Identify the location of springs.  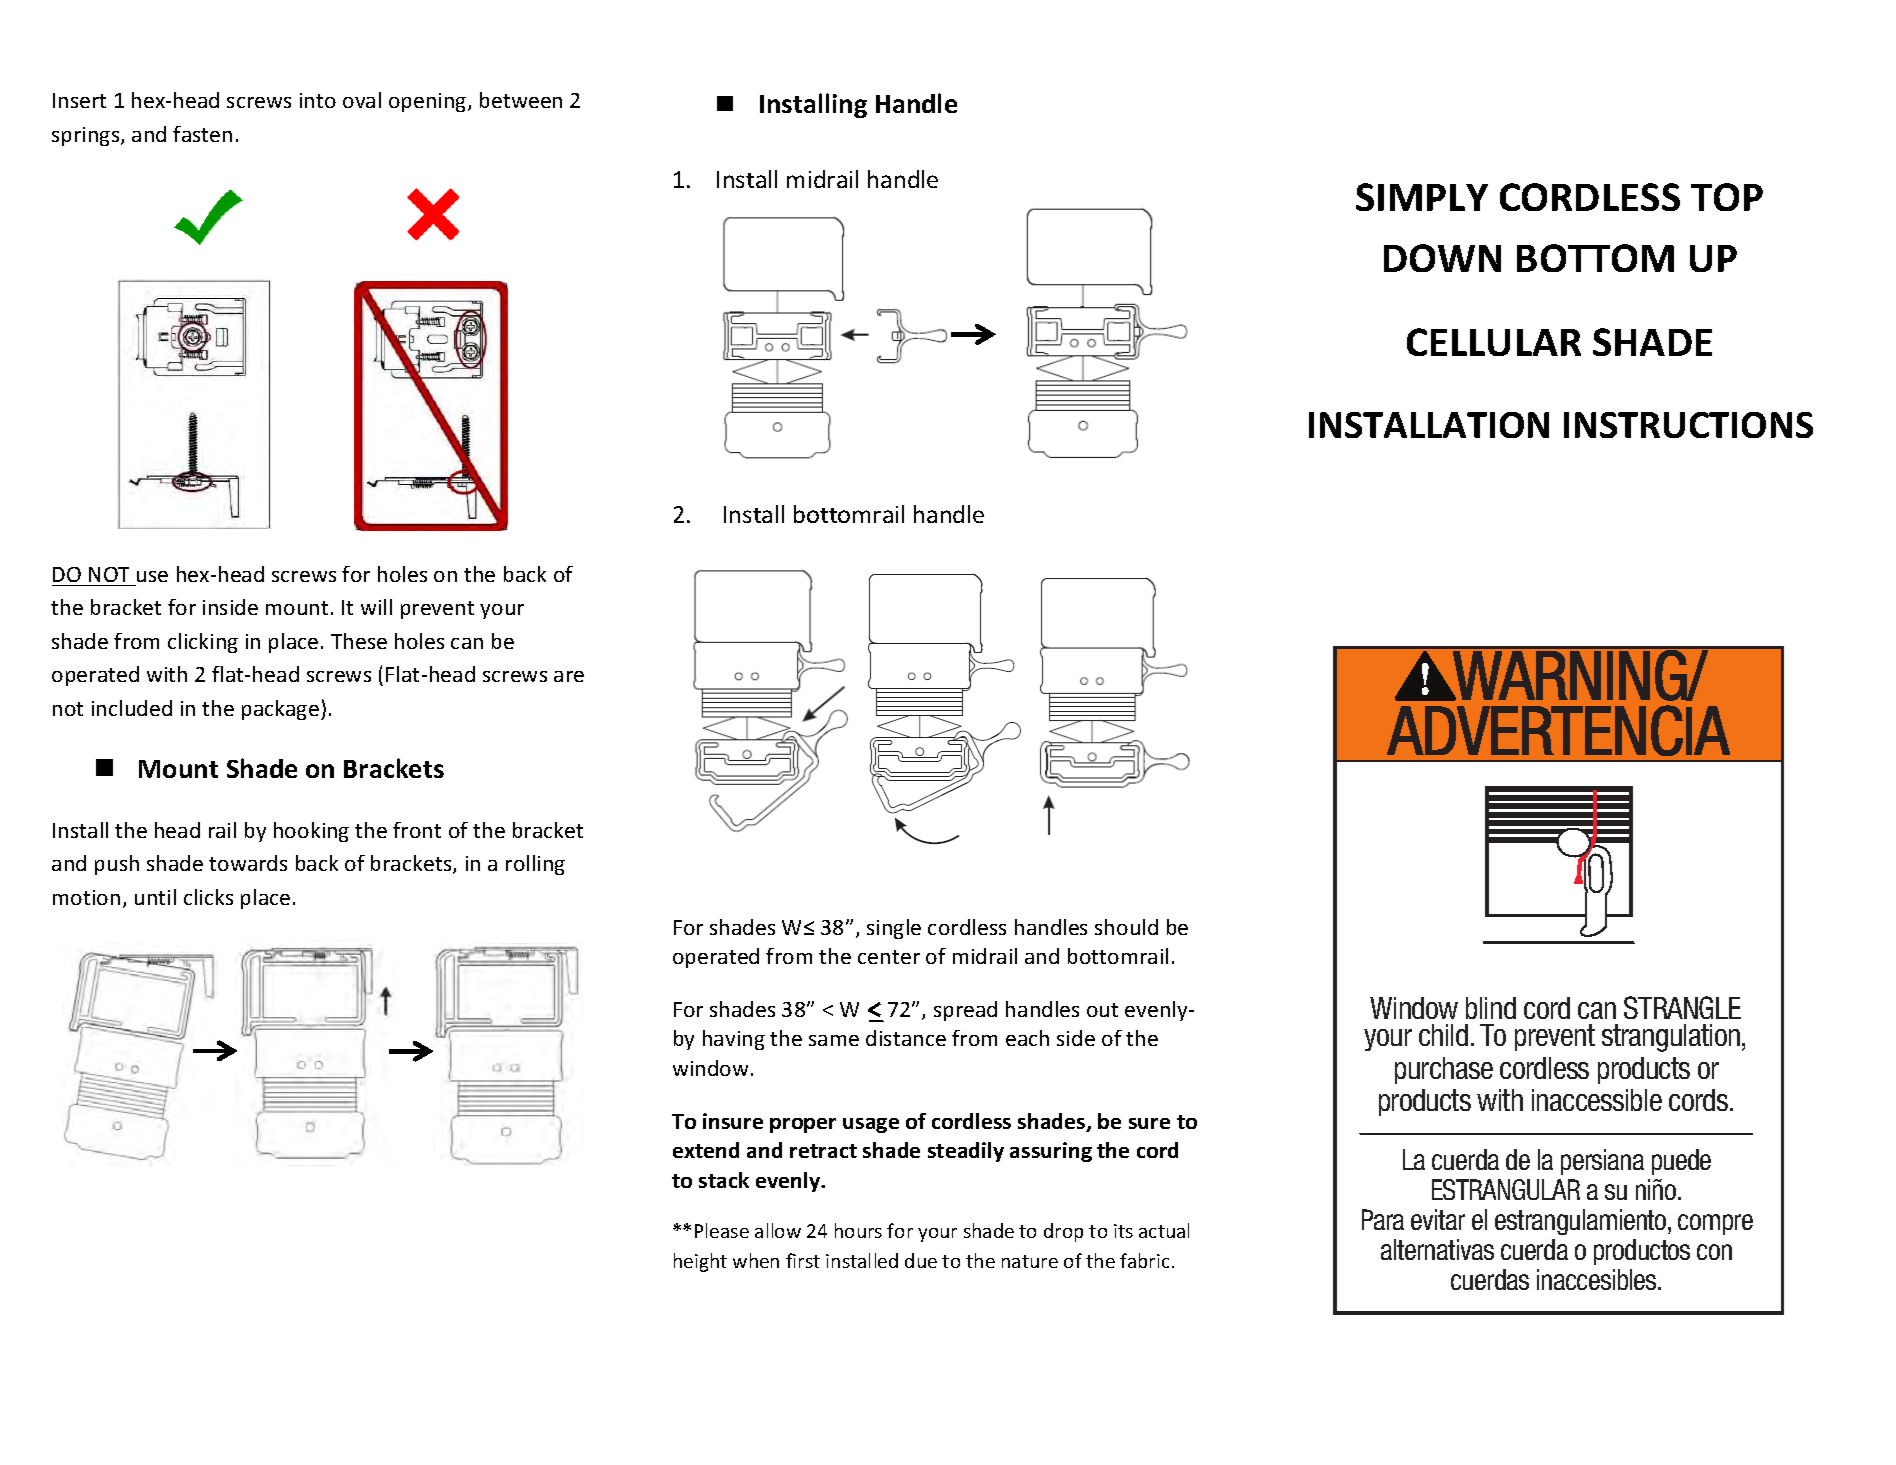
(87, 136).
